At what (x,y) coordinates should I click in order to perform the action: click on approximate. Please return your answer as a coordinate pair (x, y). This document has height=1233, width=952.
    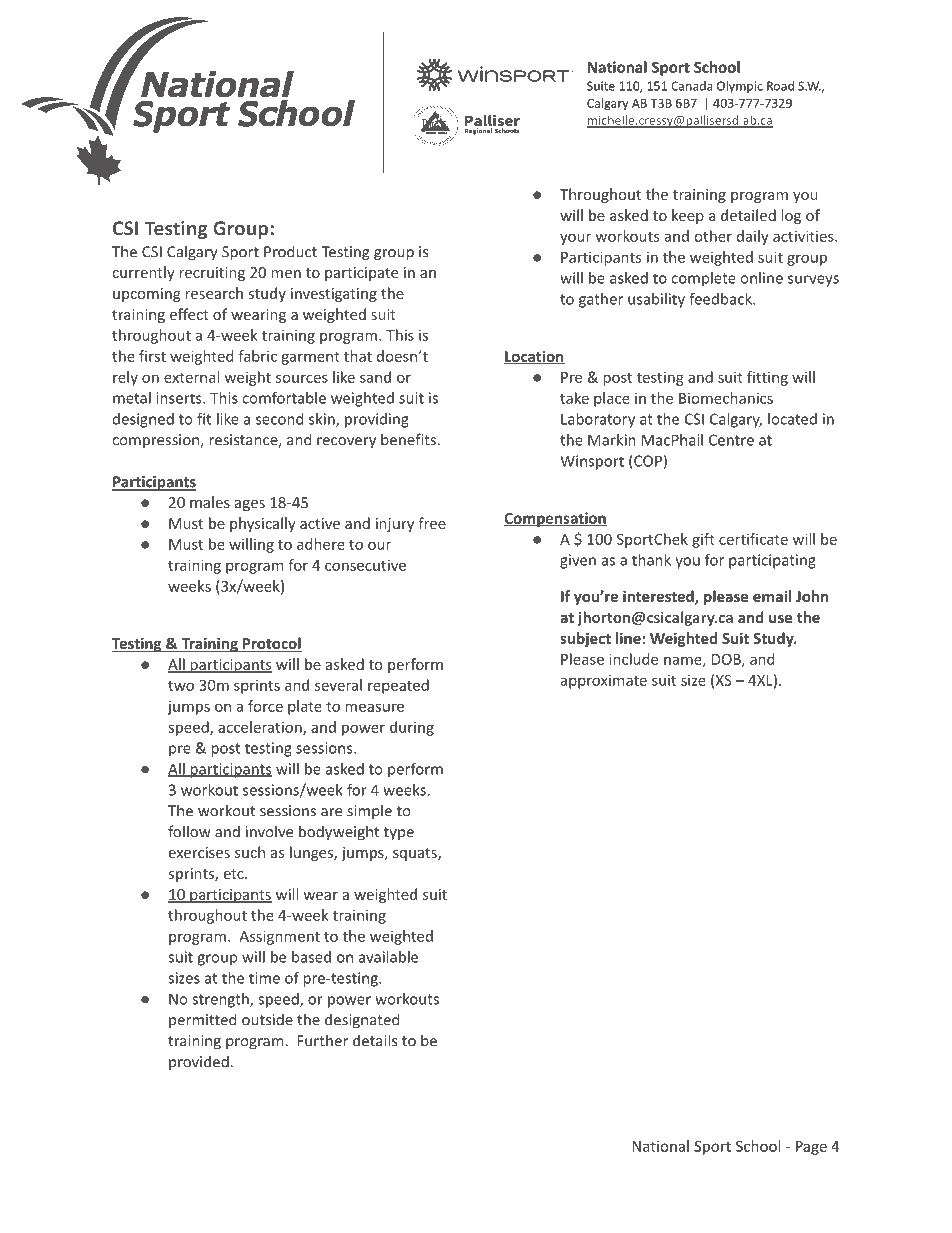
    Looking at the image, I should click on (604, 682).
